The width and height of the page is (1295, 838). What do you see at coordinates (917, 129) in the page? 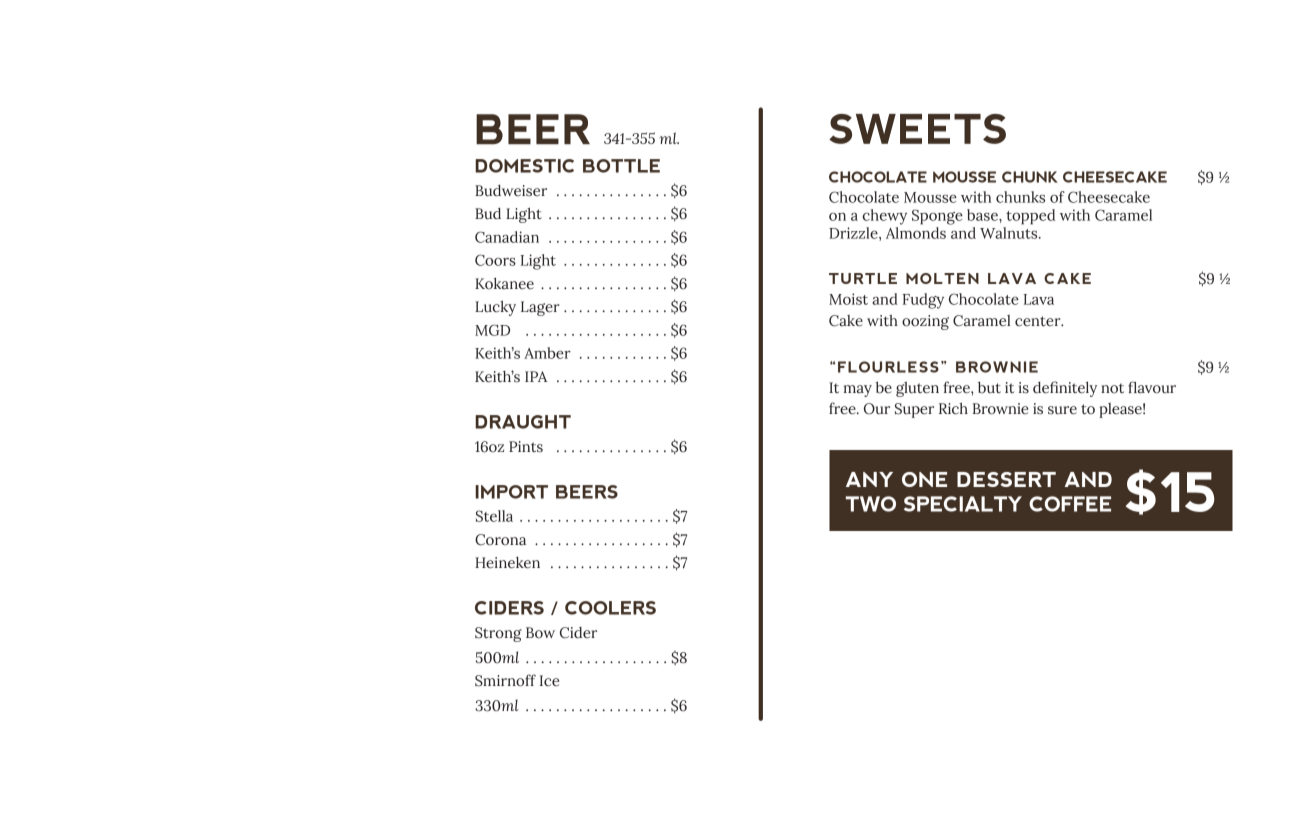
I see `SWEETS` at bounding box center [917, 129].
